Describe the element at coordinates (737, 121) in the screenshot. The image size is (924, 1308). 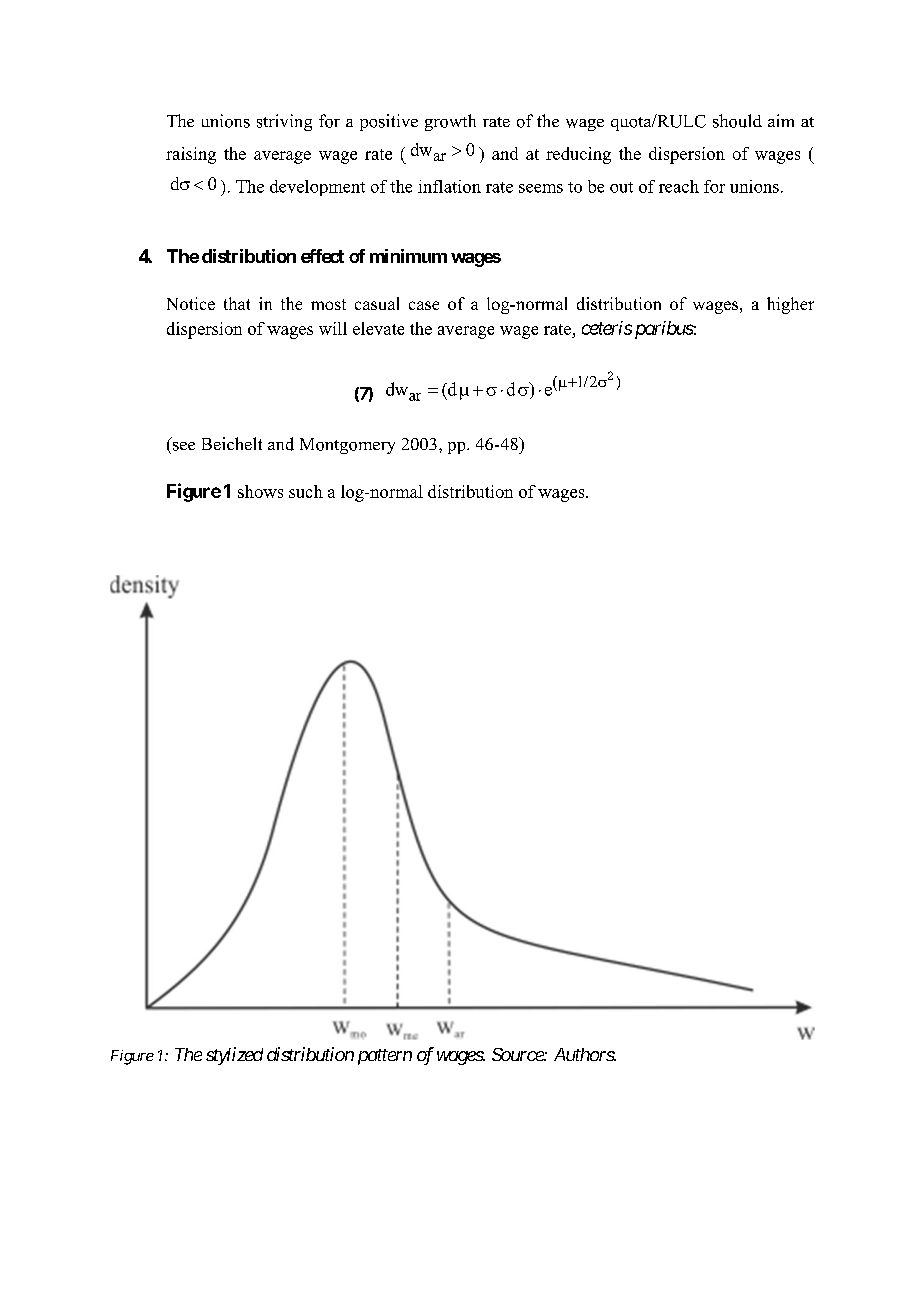
I see `should` at that location.
